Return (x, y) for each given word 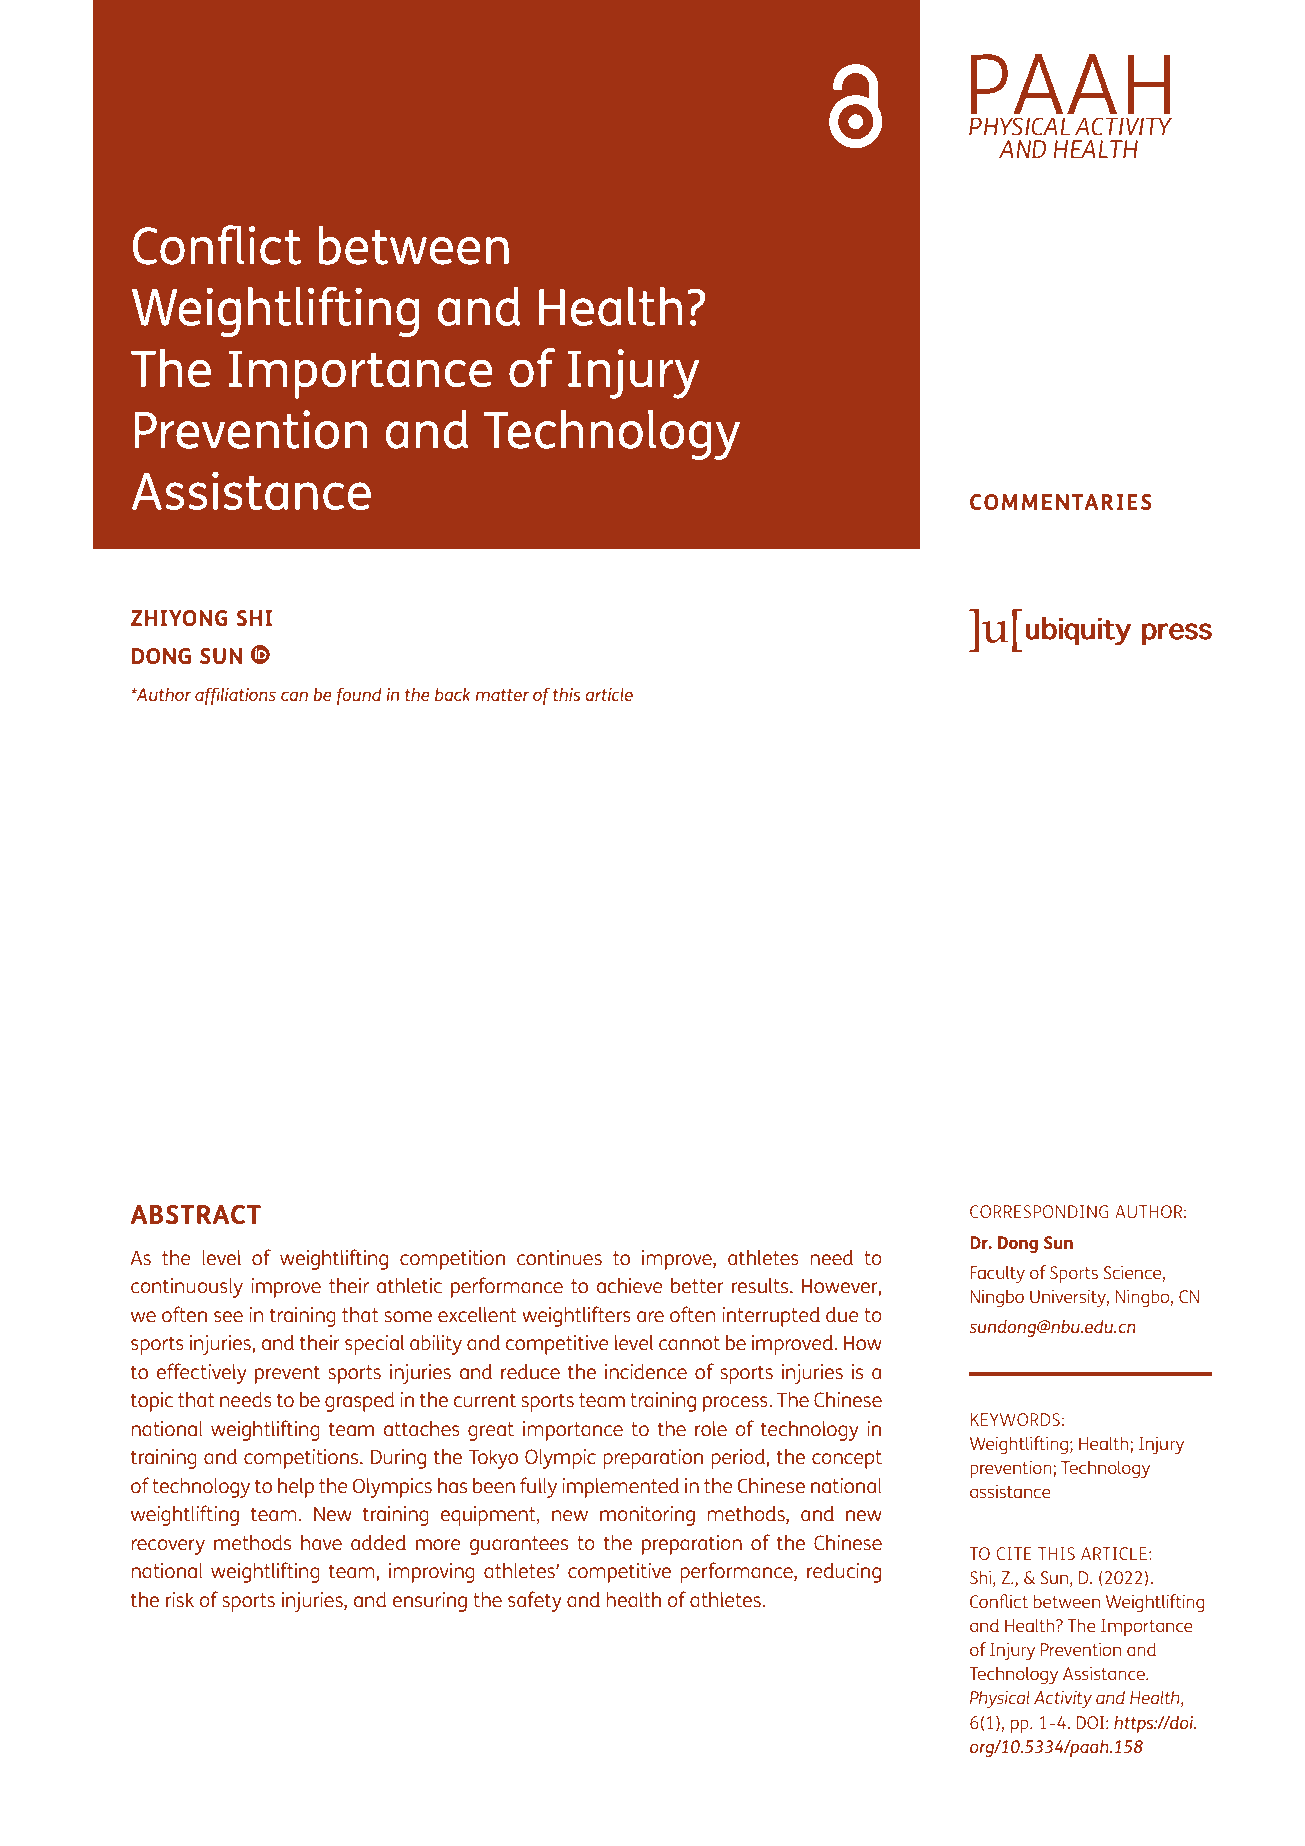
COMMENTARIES (1061, 502)
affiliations (235, 696)
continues (559, 1257)
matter (502, 695)
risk (180, 1599)
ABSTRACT (195, 1214)
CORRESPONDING (1039, 1211)
